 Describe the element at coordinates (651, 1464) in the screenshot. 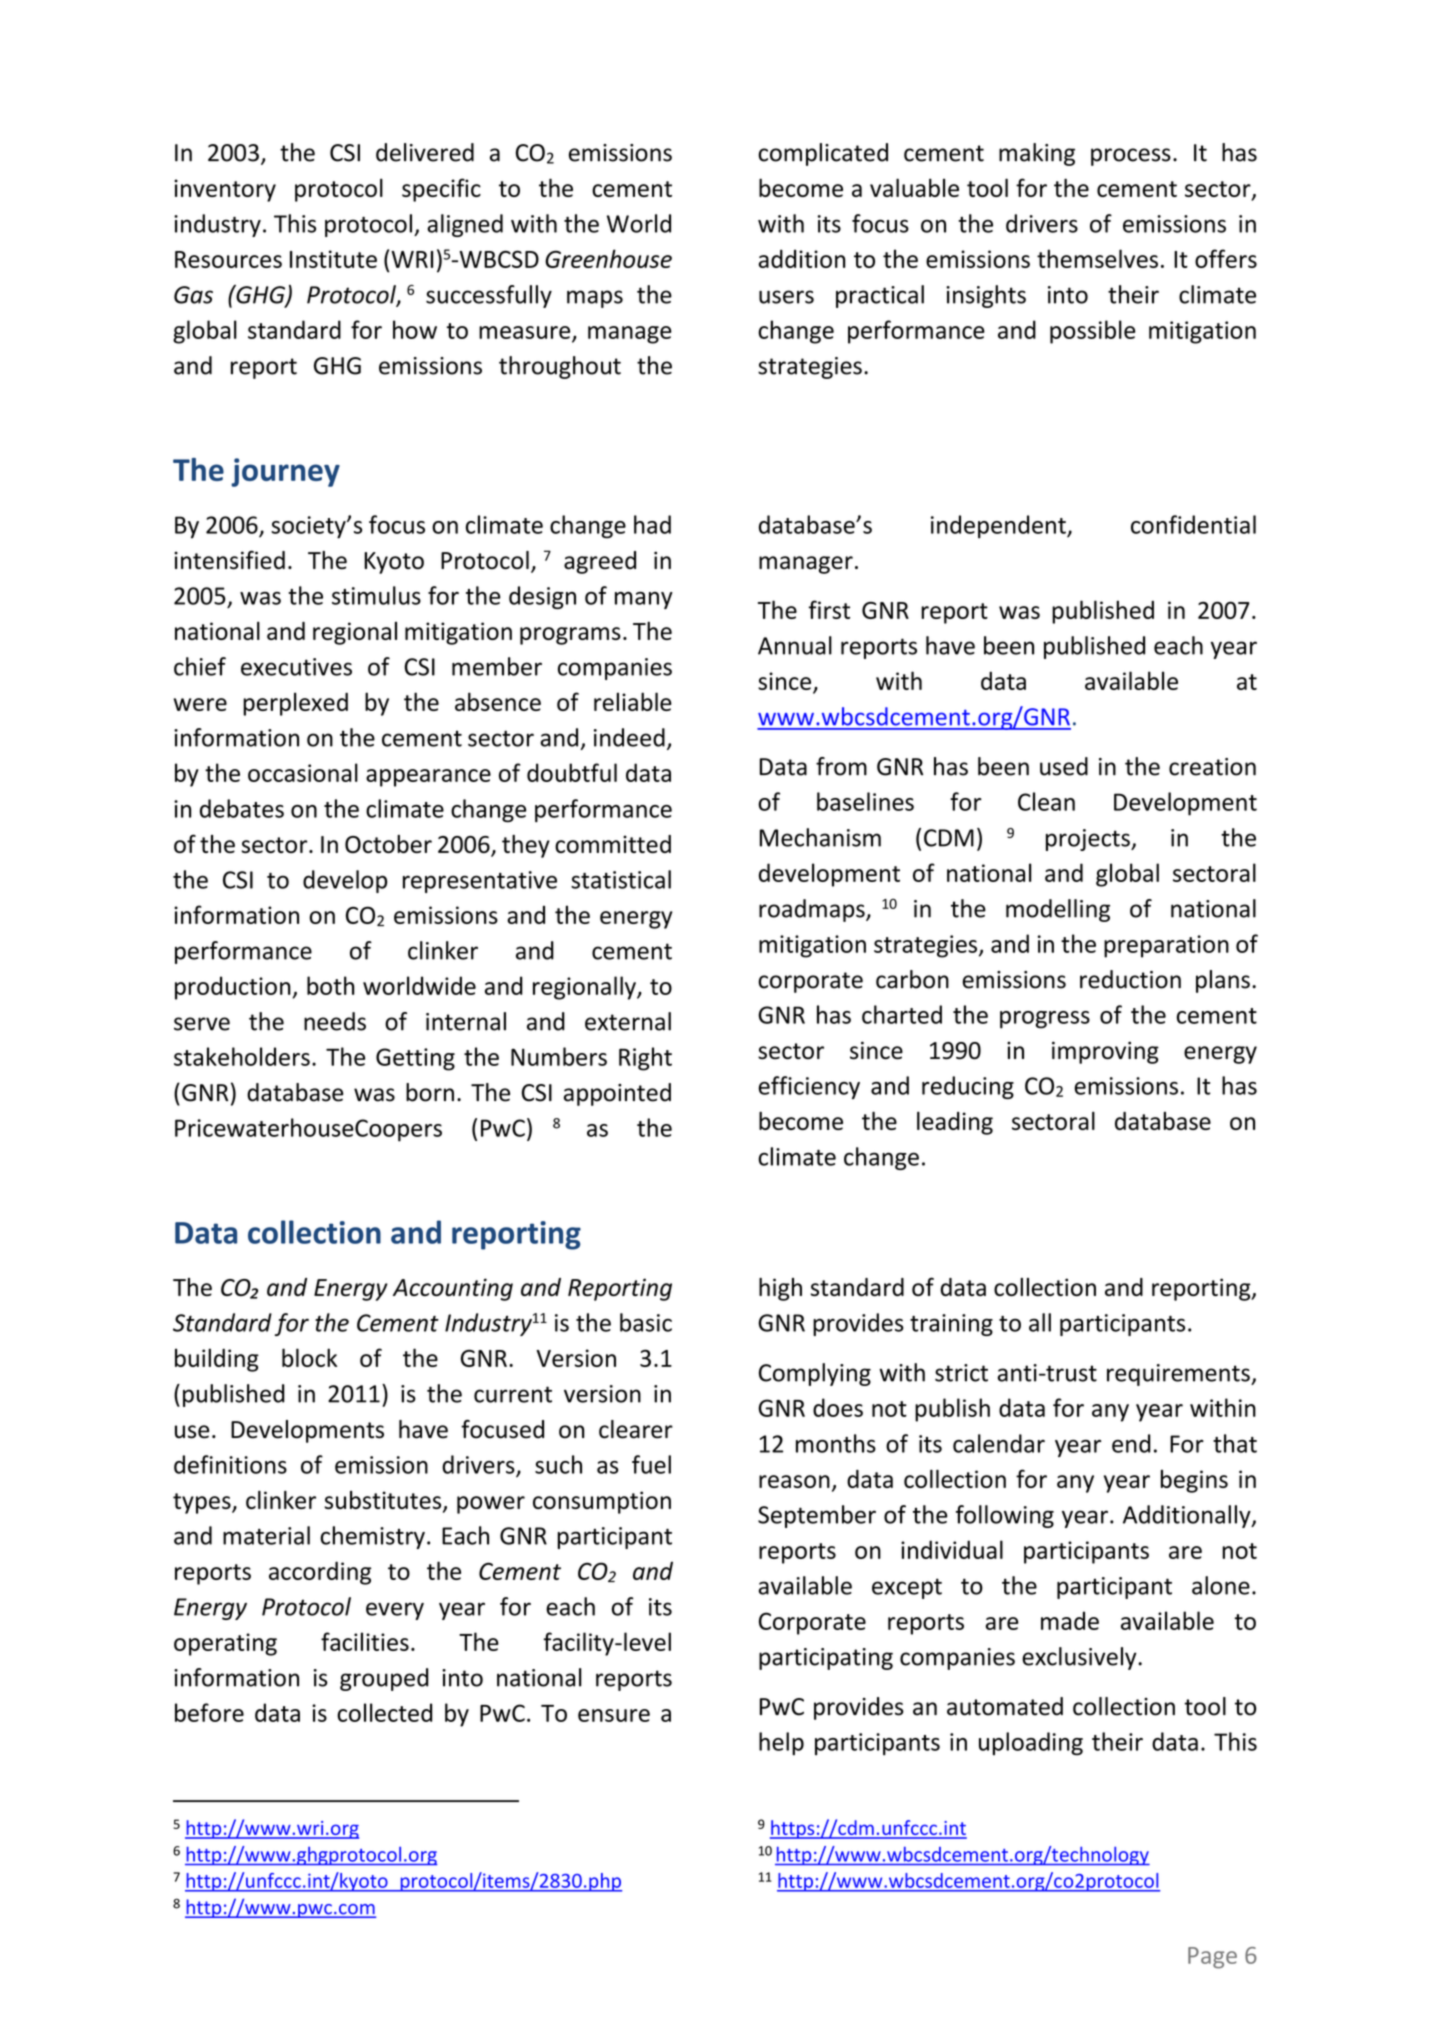

I see `fuel` at that location.
